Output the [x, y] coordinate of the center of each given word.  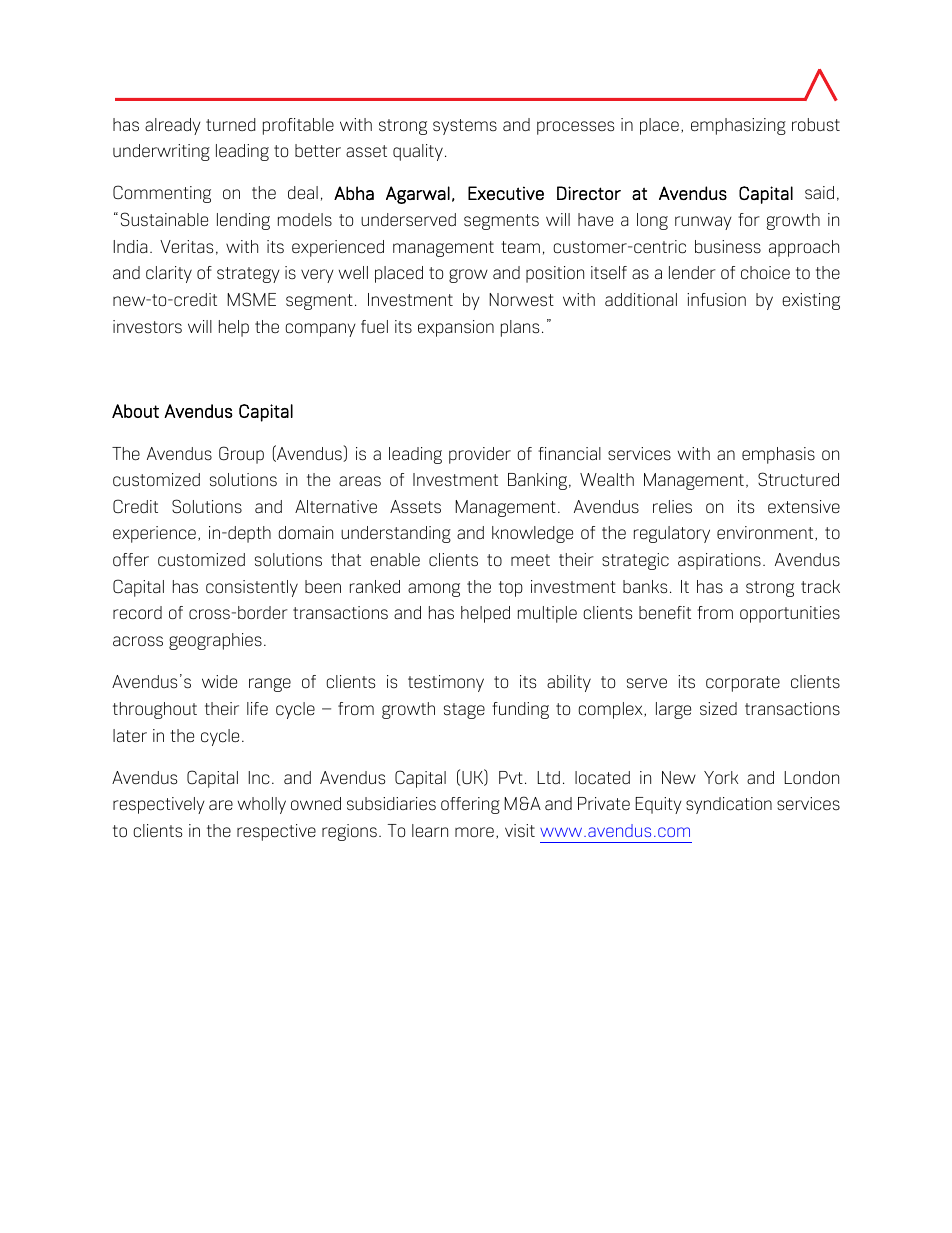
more [474, 832]
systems [465, 127]
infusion [716, 300]
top [511, 589]
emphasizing [738, 126]
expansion [456, 328]
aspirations [719, 561]
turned [231, 124]
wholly [262, 805]
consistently [252, 588]
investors [147, 327]
